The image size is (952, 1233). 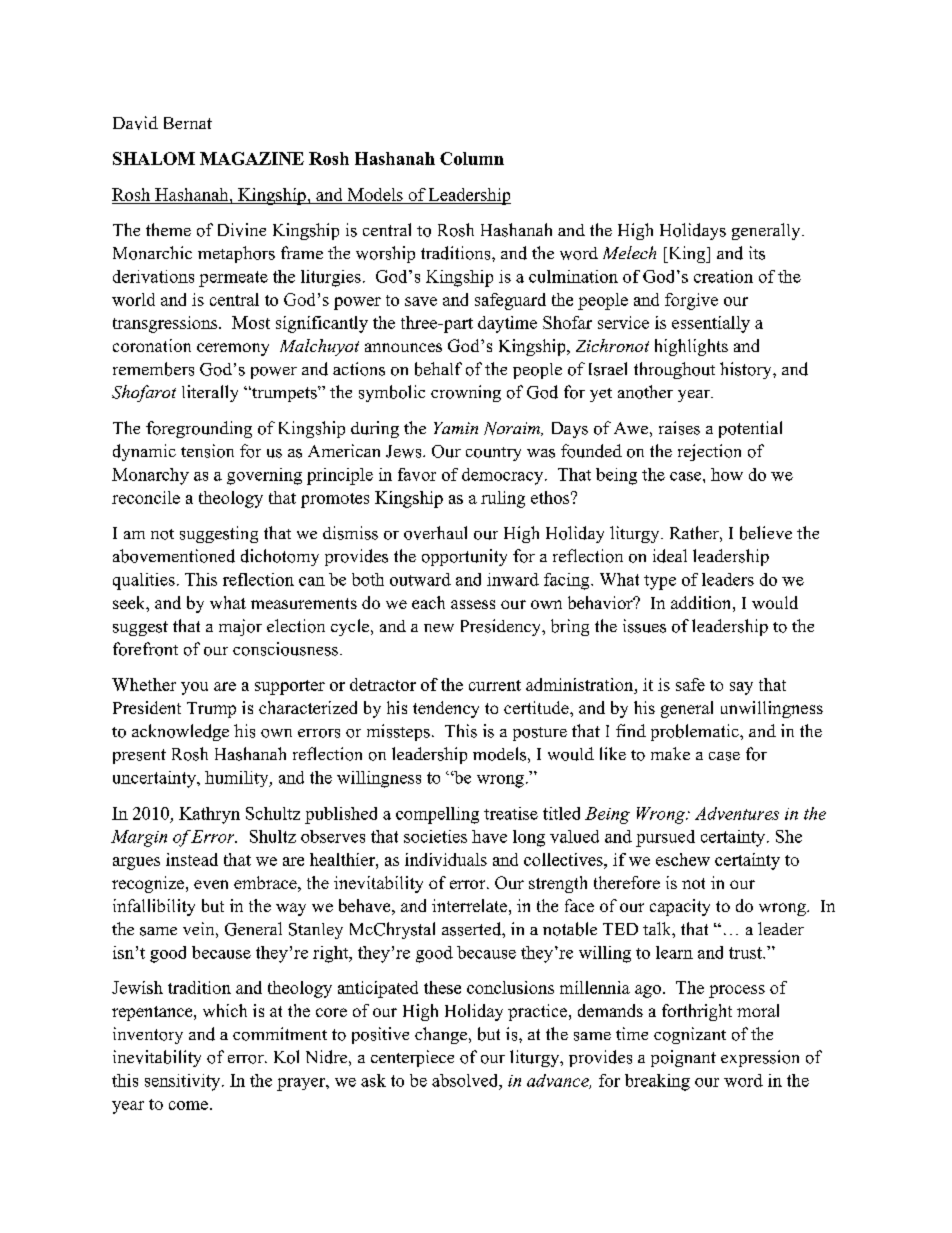 I want to click on MAGAZINE, so click(x=252, y=158).
